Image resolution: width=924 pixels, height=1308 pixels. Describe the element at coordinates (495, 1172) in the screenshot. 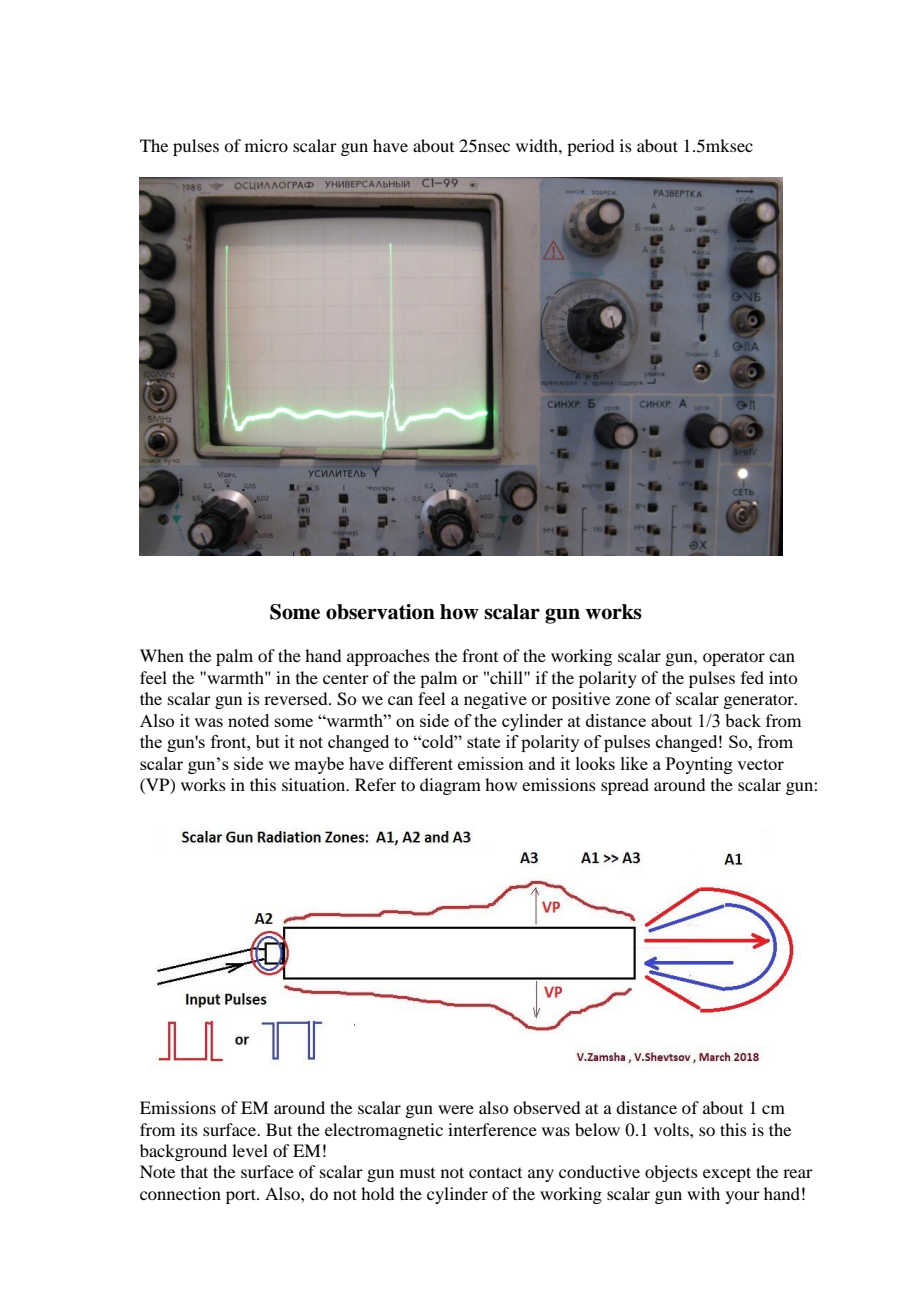

I see `contact` at that location.
